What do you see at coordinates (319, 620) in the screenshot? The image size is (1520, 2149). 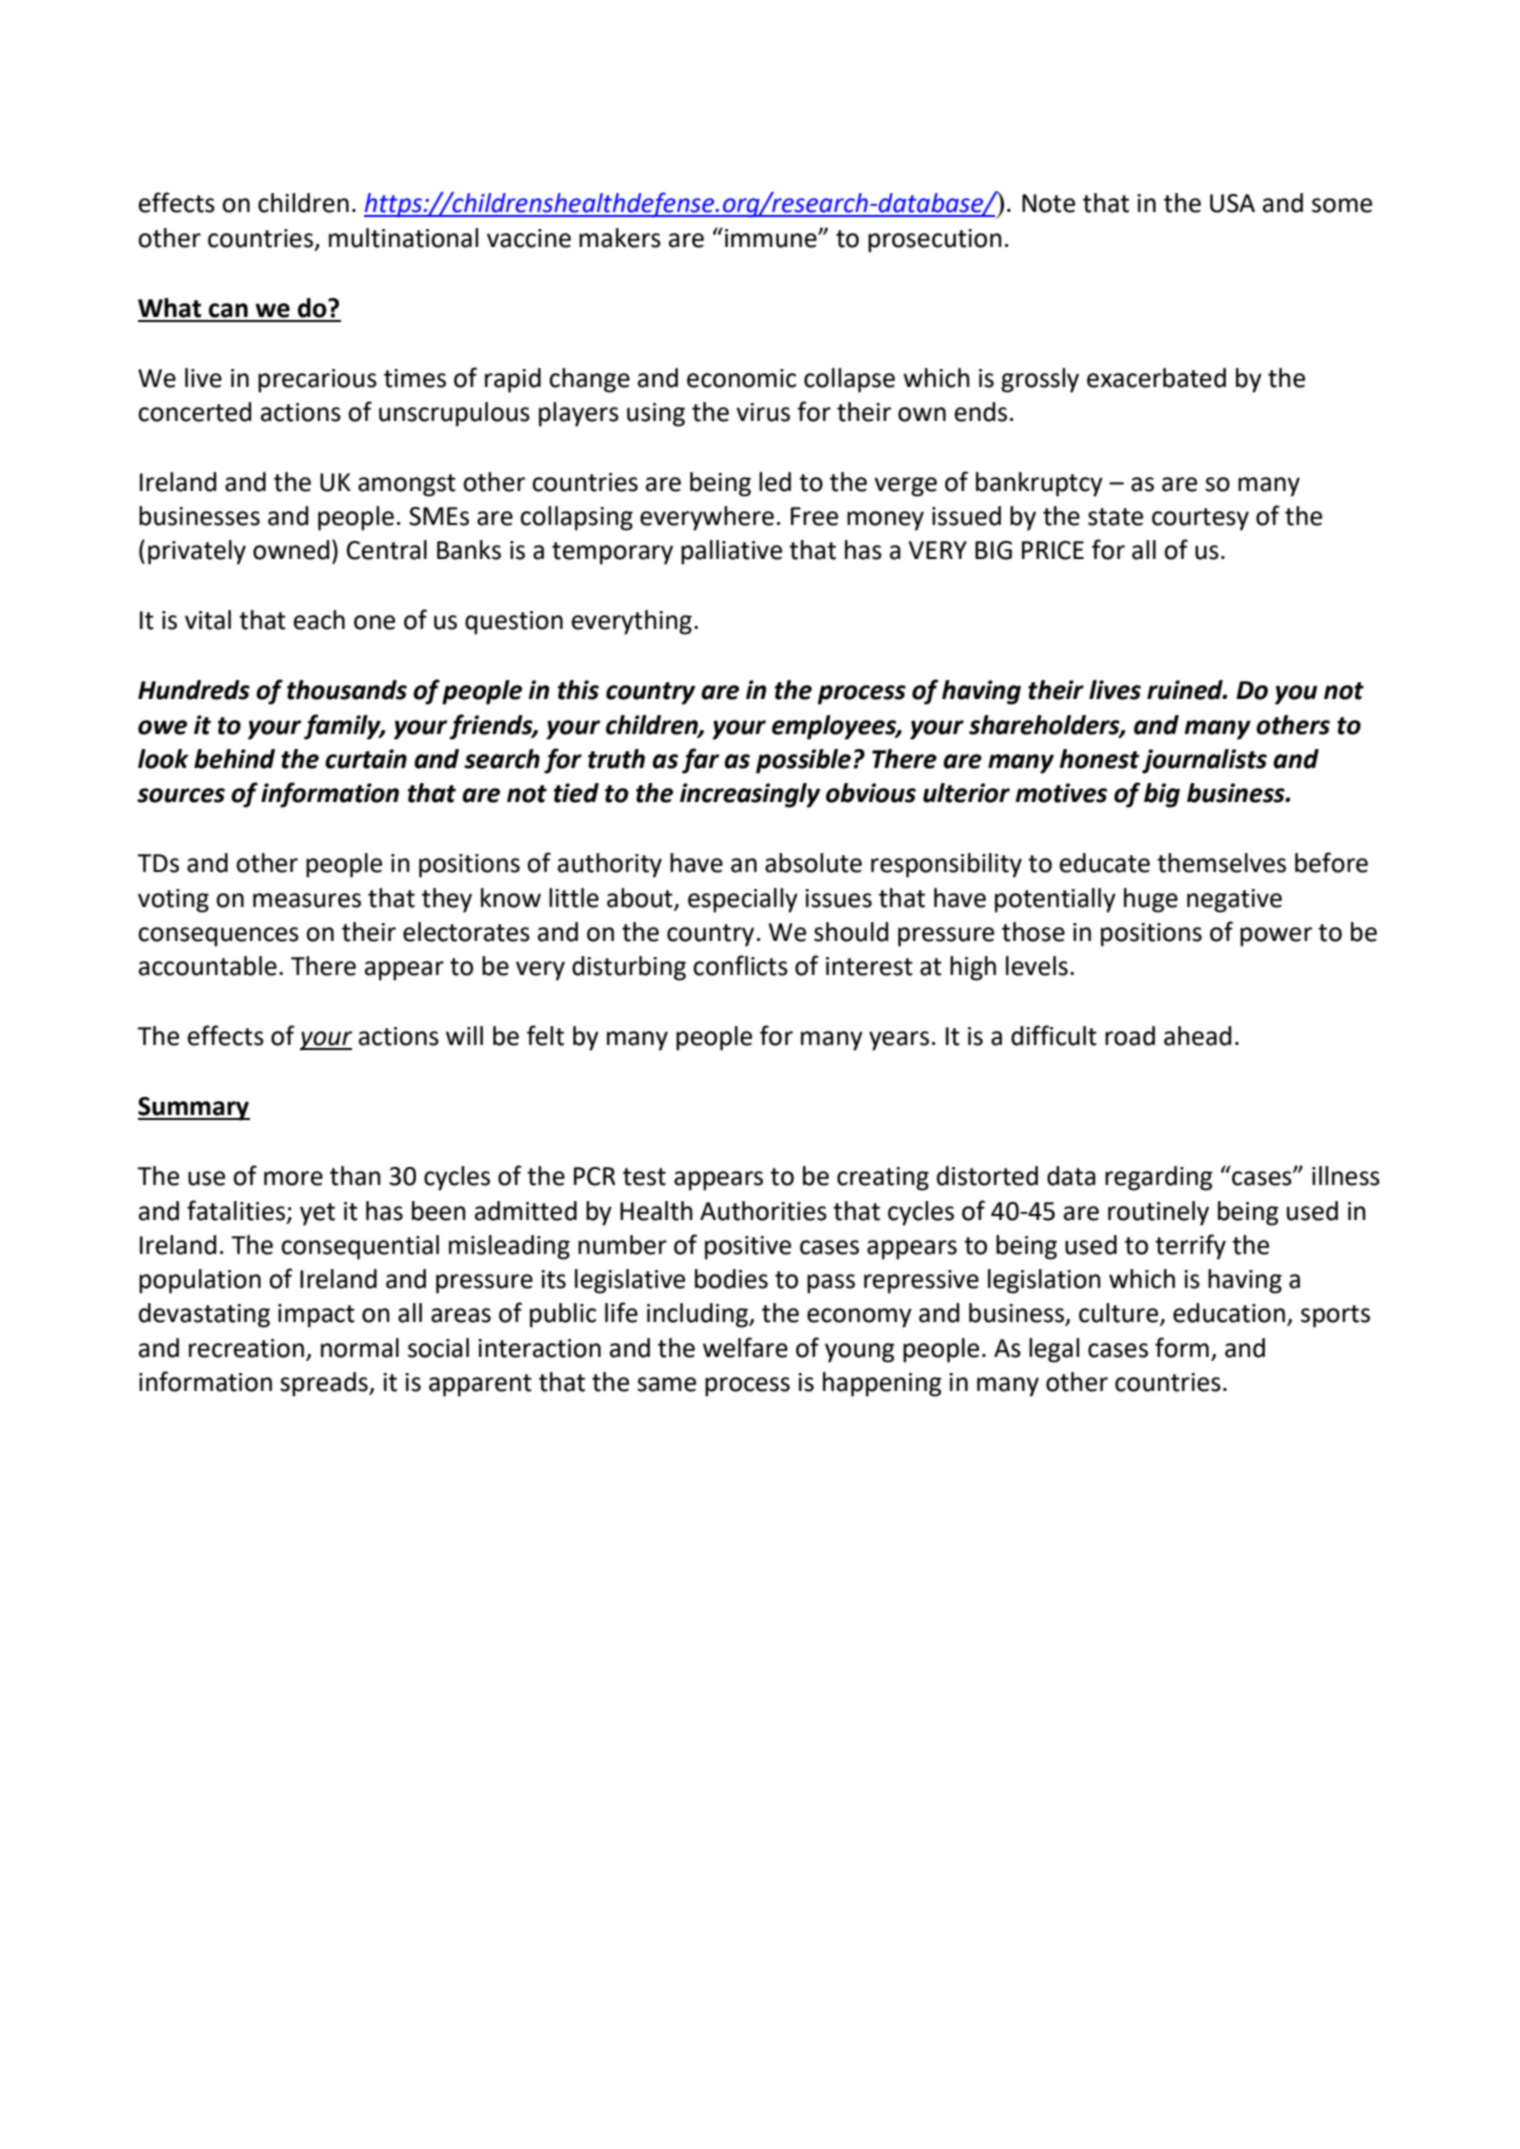 I see `each` at bounding box center [319, 620].
